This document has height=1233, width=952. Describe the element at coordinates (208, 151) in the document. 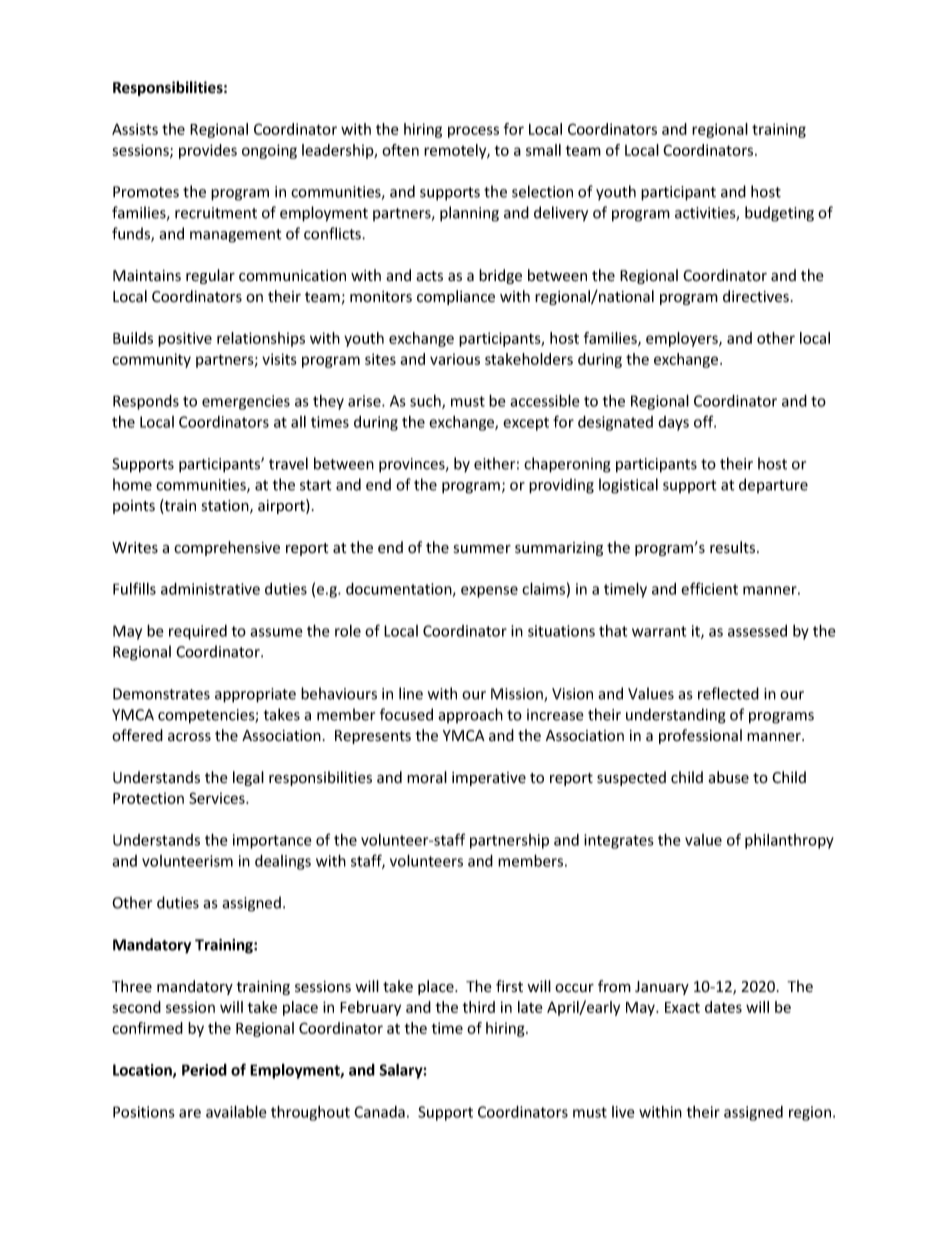

I see `provides` at that location.
